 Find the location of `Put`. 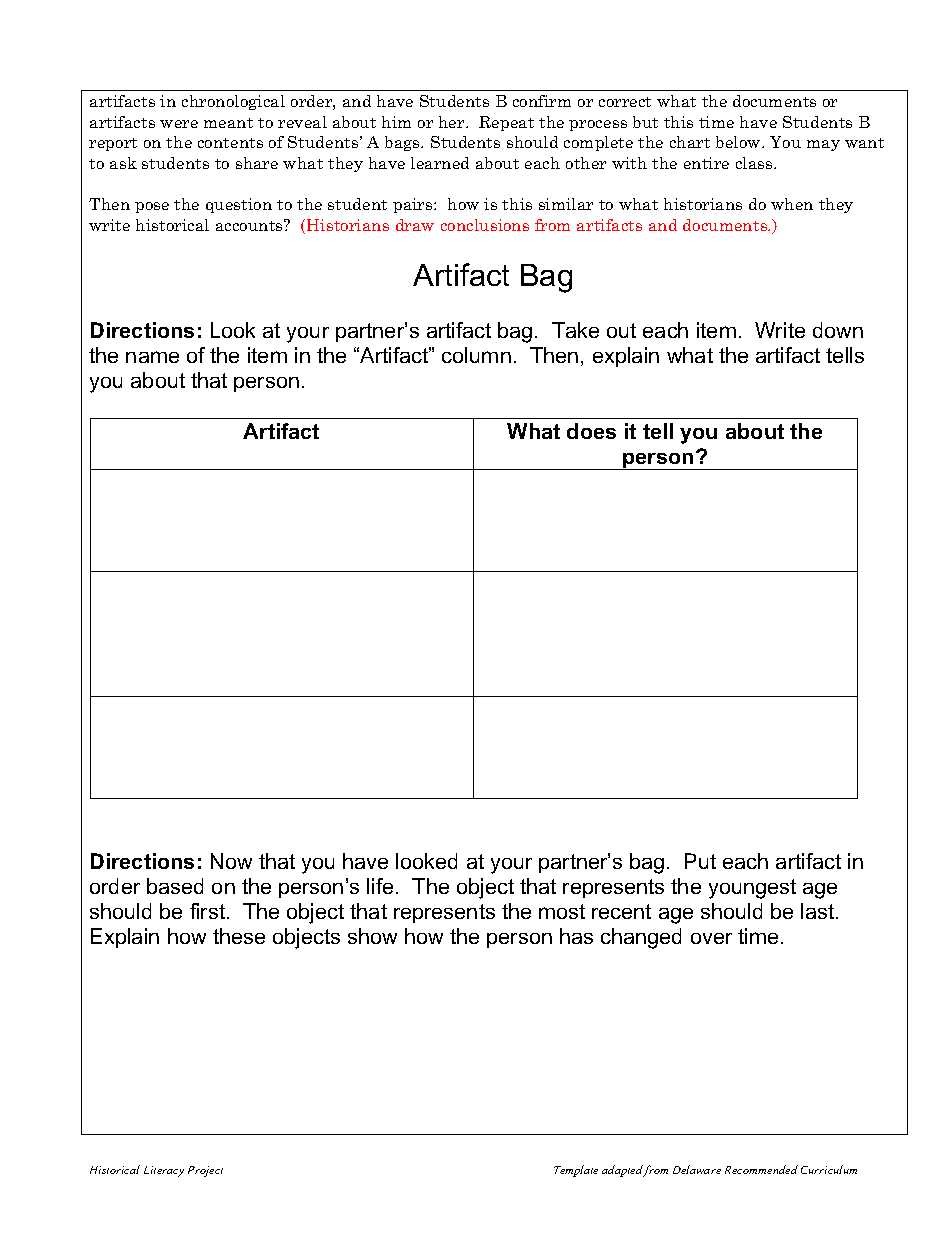

Put is located at coordinates (700, 861).
